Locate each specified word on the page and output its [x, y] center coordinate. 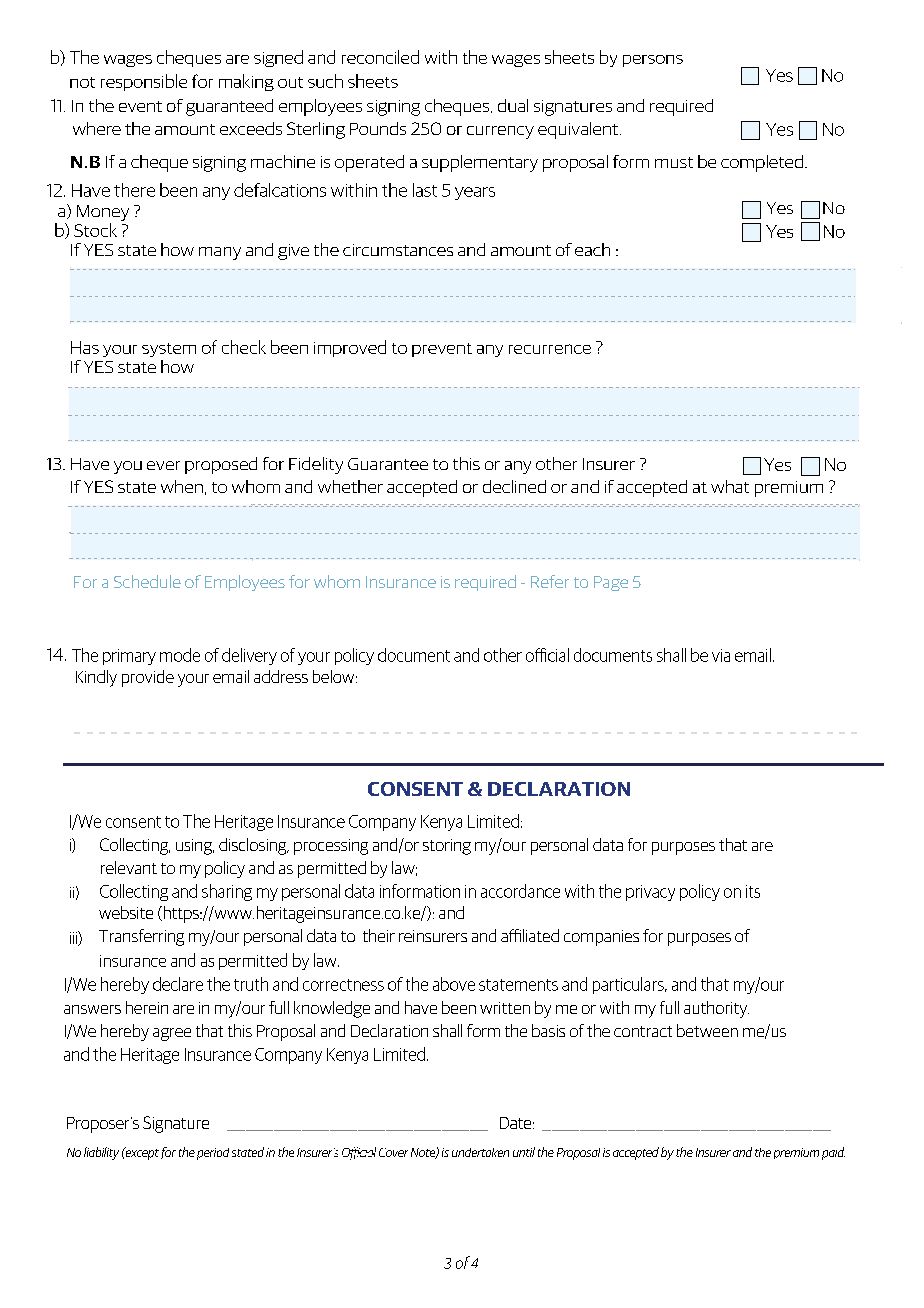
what [730, 486]
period [213, 1154]
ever [163, 465]
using [195, 847]
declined [514, 486]
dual [513, 105]
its [753, 891]
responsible [144, 82]
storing [447, 847]
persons [653, 61]
